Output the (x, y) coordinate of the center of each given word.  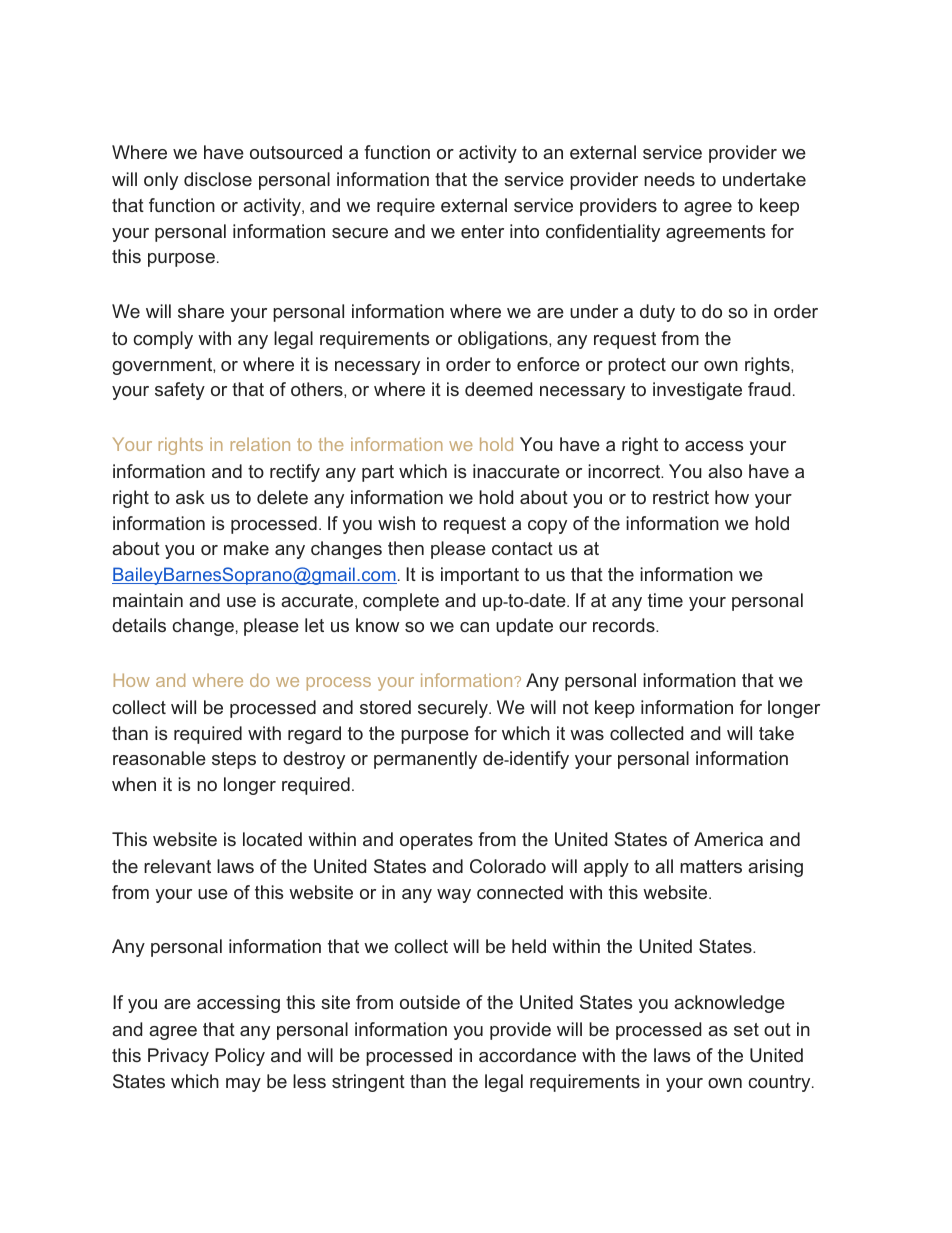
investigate (697, 391)
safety (180, 391)
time (665, 600)
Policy (240, 1057)
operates (436, 841)
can (474, 627)
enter (482, 231)
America (728, 839)
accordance (527, 1055)
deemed (498, 389)
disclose (218, 179)
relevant (177, 866)
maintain (148, 600)
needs (669, 179)
